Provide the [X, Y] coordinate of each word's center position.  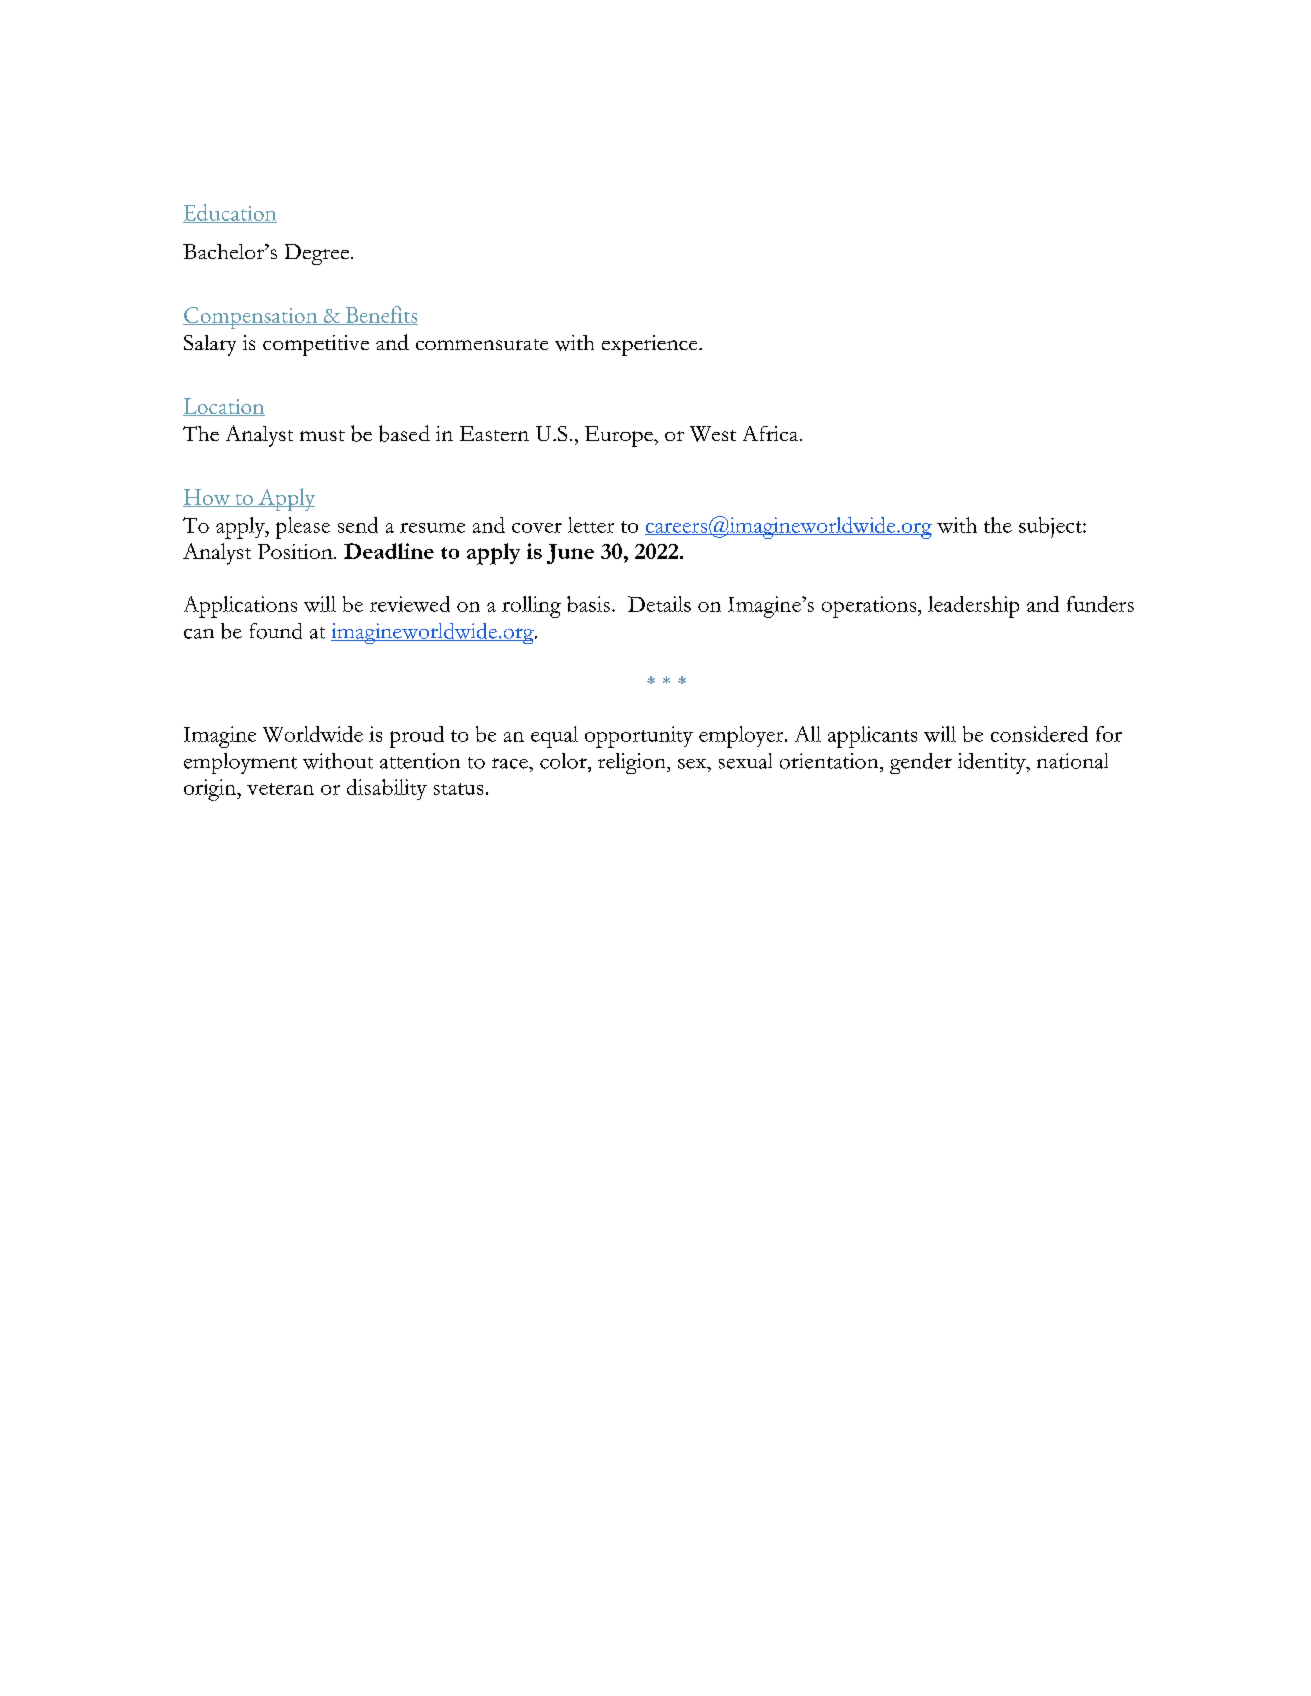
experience [651, 345]
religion [633, 763]
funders [1100, 604]
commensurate [482, 344]
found [276, 631]
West [713, 434]
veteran [280, 789]
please [303, 528]
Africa [772, 433]
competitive [316, 345]
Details [659, 604]
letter [591, 525]
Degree [318, 254]
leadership [973, 607]
